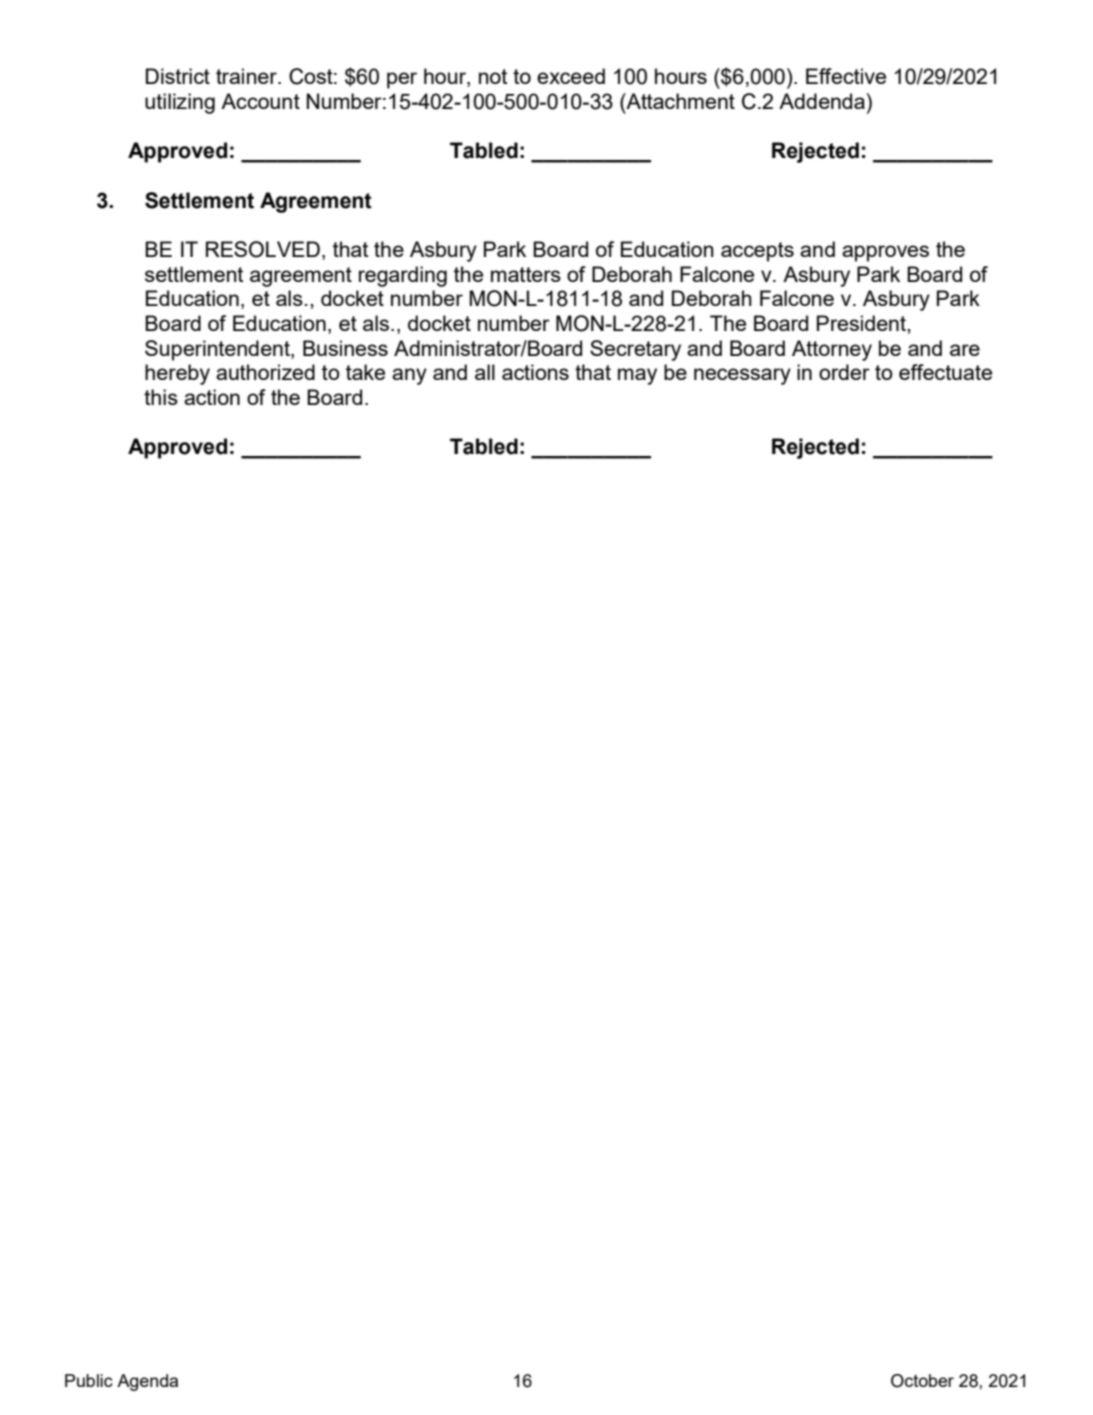 The width and height of the screenshot is (1093, 1415). What do you see at coordinates (742, 376) in the screenshot?
I see `necessary` at bounding box center [742, 376].
